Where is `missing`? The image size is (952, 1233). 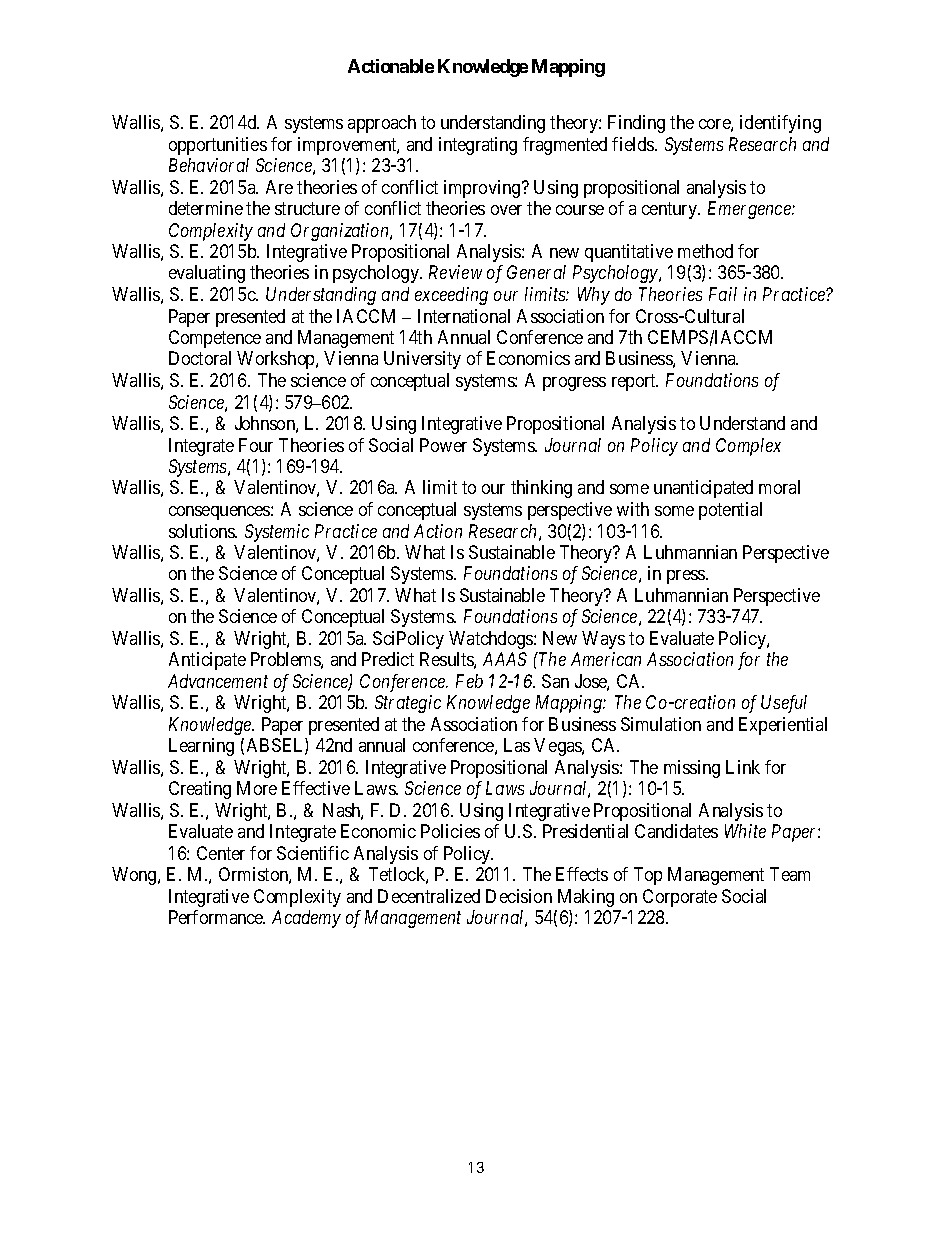 missing is located at coordinates (692, 769).
